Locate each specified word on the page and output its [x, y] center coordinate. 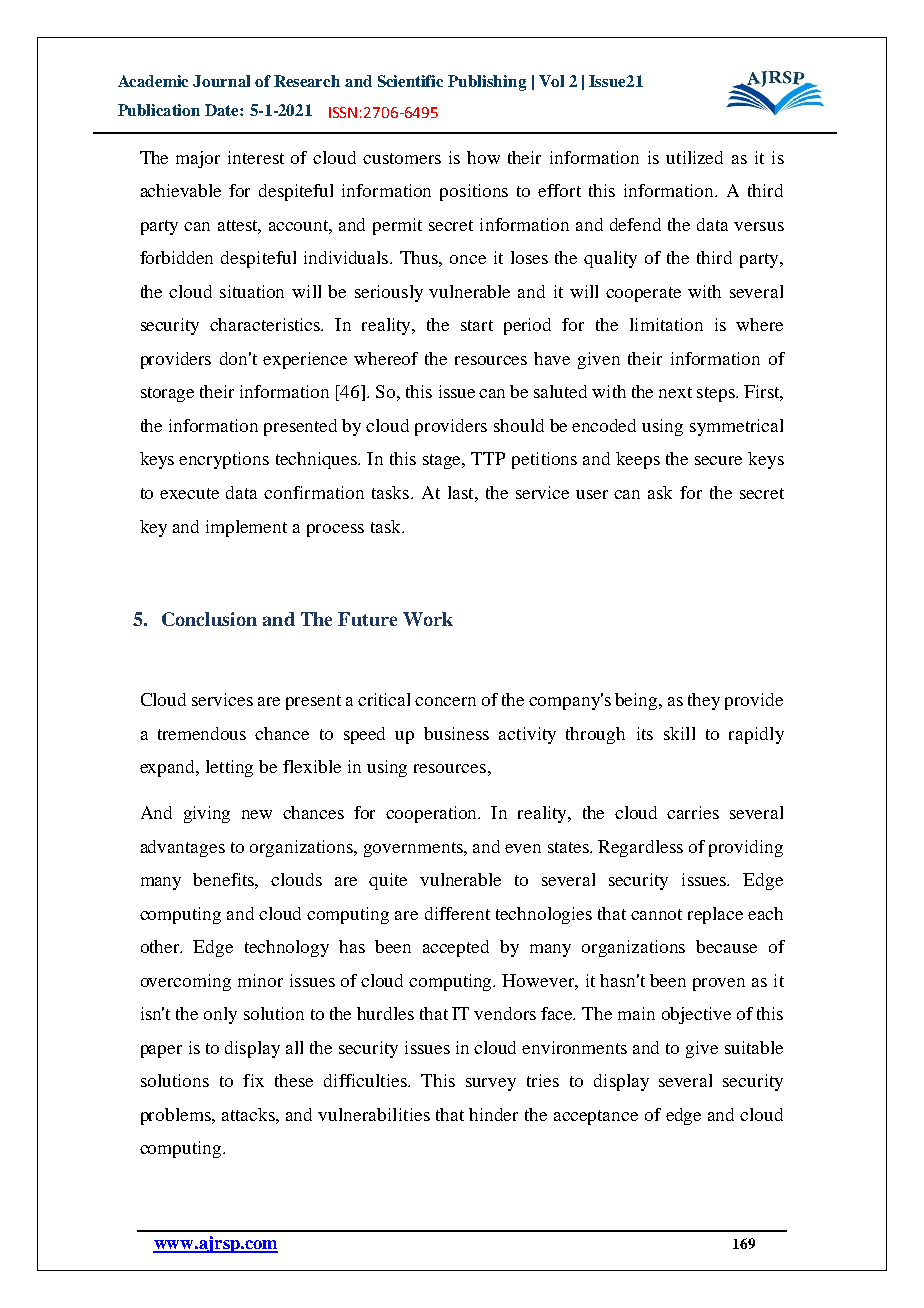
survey [491, 1084]
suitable [754, 1047]
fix [253, 1080]
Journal [221, 81]
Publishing [487, 83]
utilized [694, 157]
